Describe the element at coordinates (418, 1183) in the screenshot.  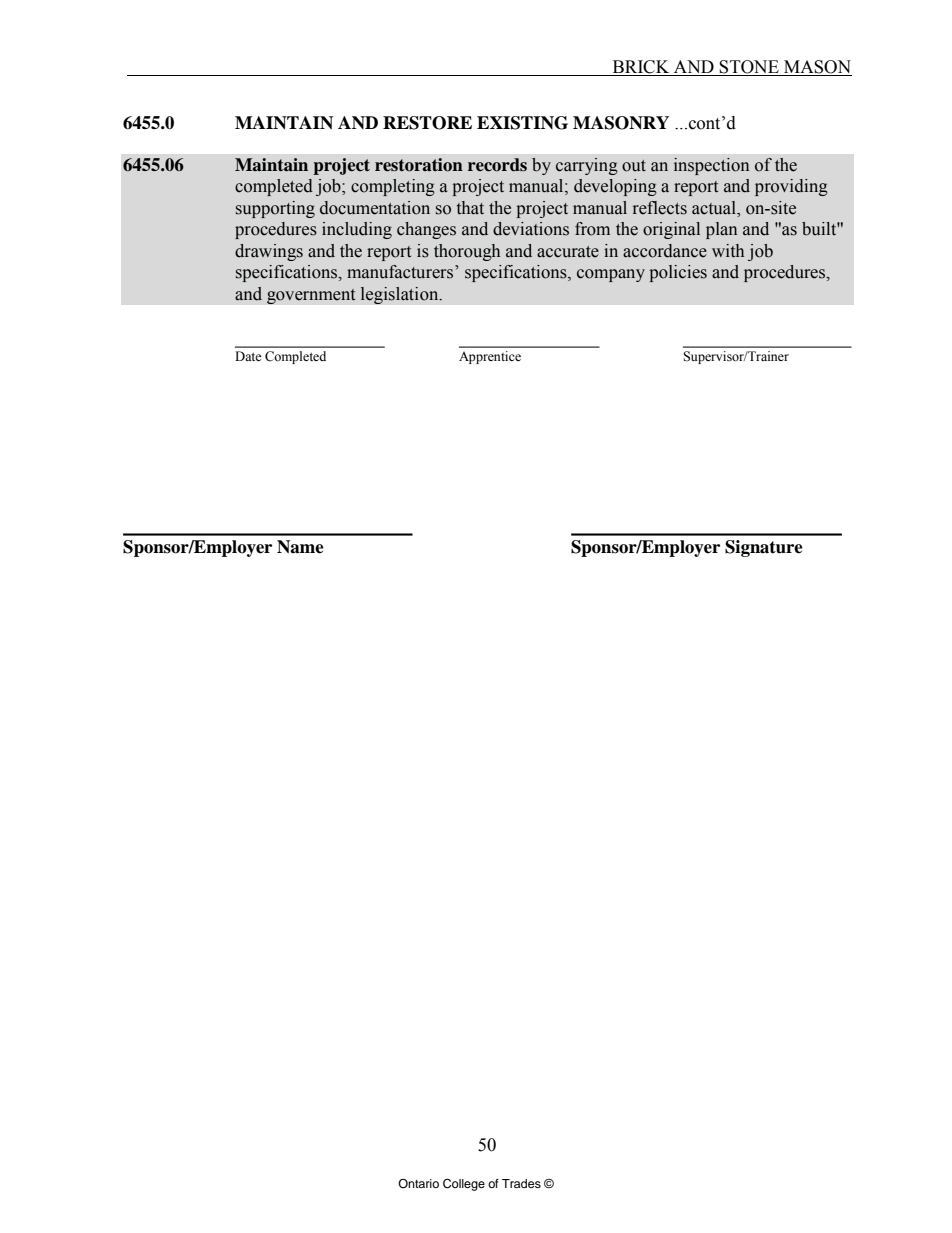
I see `Ontario` at that location.
